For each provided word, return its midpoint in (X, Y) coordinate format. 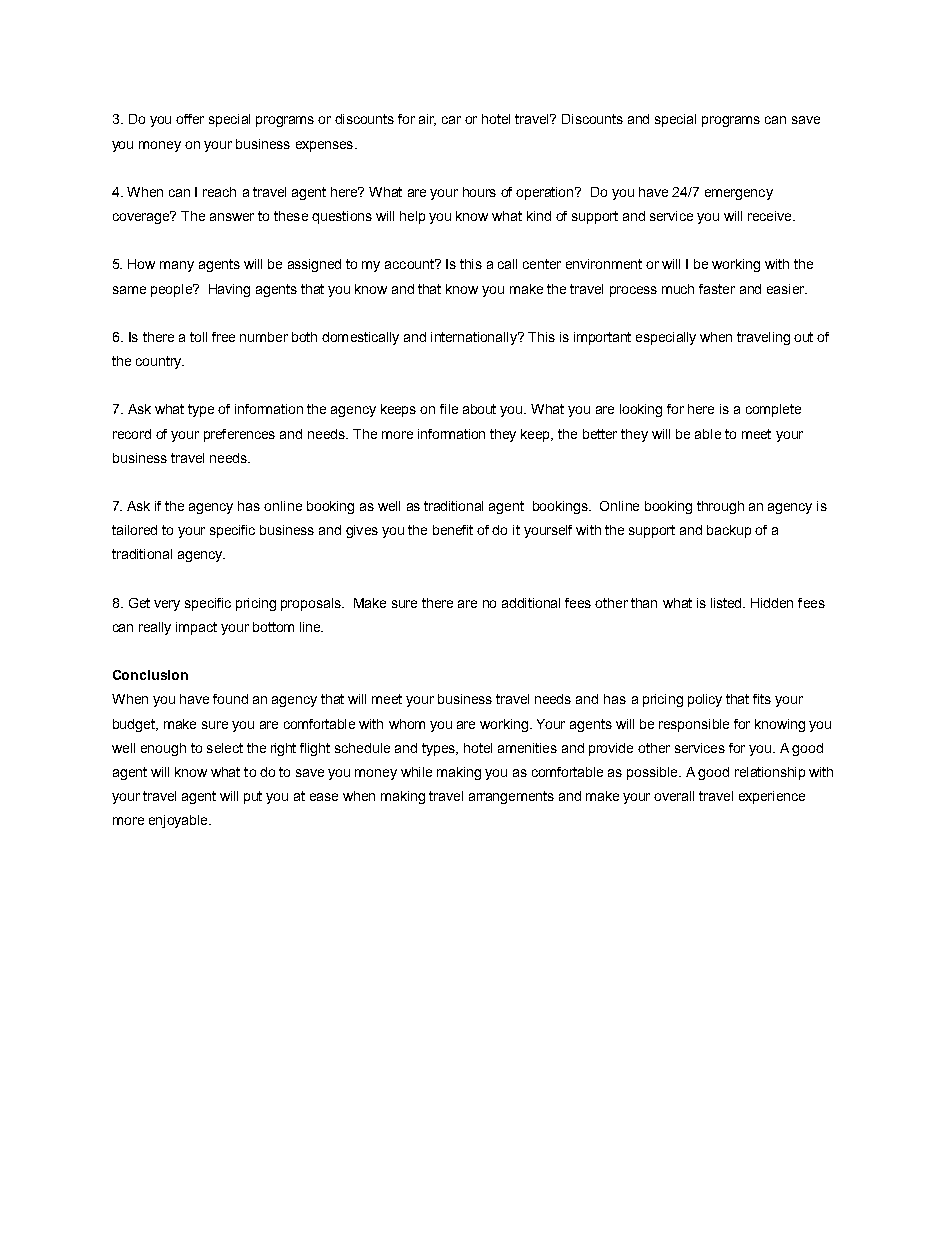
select (225, 748)
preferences (239, 435)
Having (229, 290)
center (542, 264)
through (720, 507)
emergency (739, 194)
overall (674, 796)
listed (727, 603)
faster (717, 289)
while (416, 772)
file (449, 409)
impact (196, 628)
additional (531, 603)
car (451, 120)
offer (190, 119)
